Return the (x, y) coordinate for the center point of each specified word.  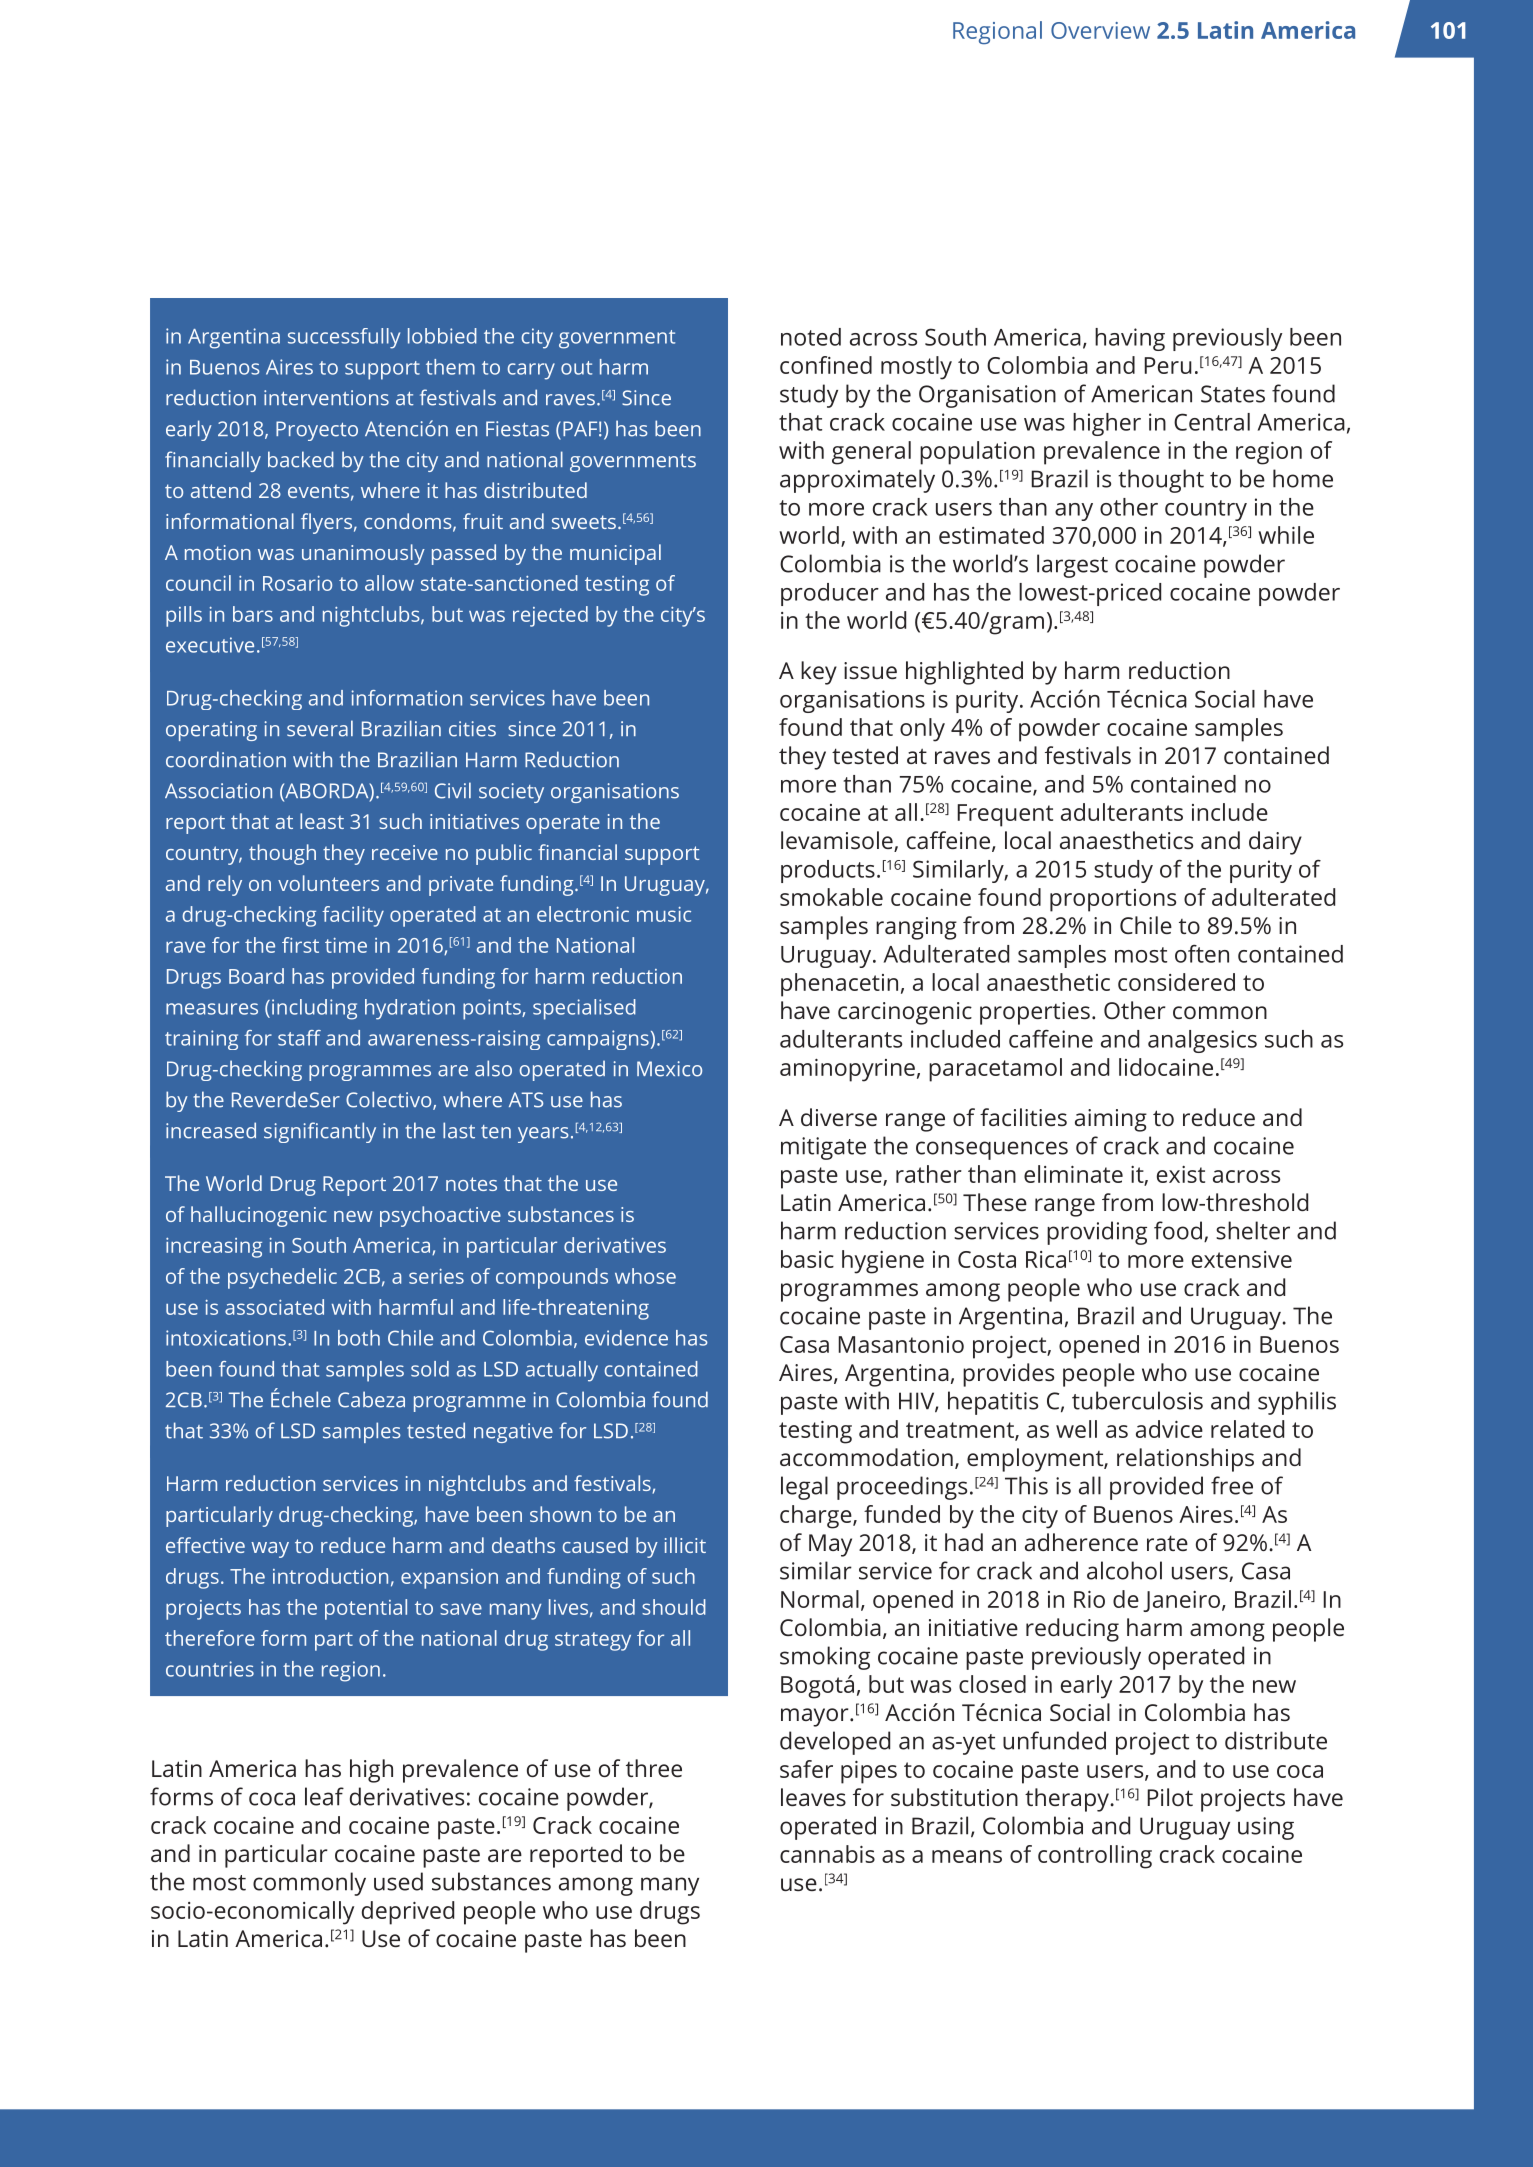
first (300, 945)
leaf (324, 1796)
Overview (1100, 30)
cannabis (827, 1854)
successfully (344, 338)
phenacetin (839, 985)
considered (1176, 982)
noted (811, 337)
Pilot (1170, 1797)
